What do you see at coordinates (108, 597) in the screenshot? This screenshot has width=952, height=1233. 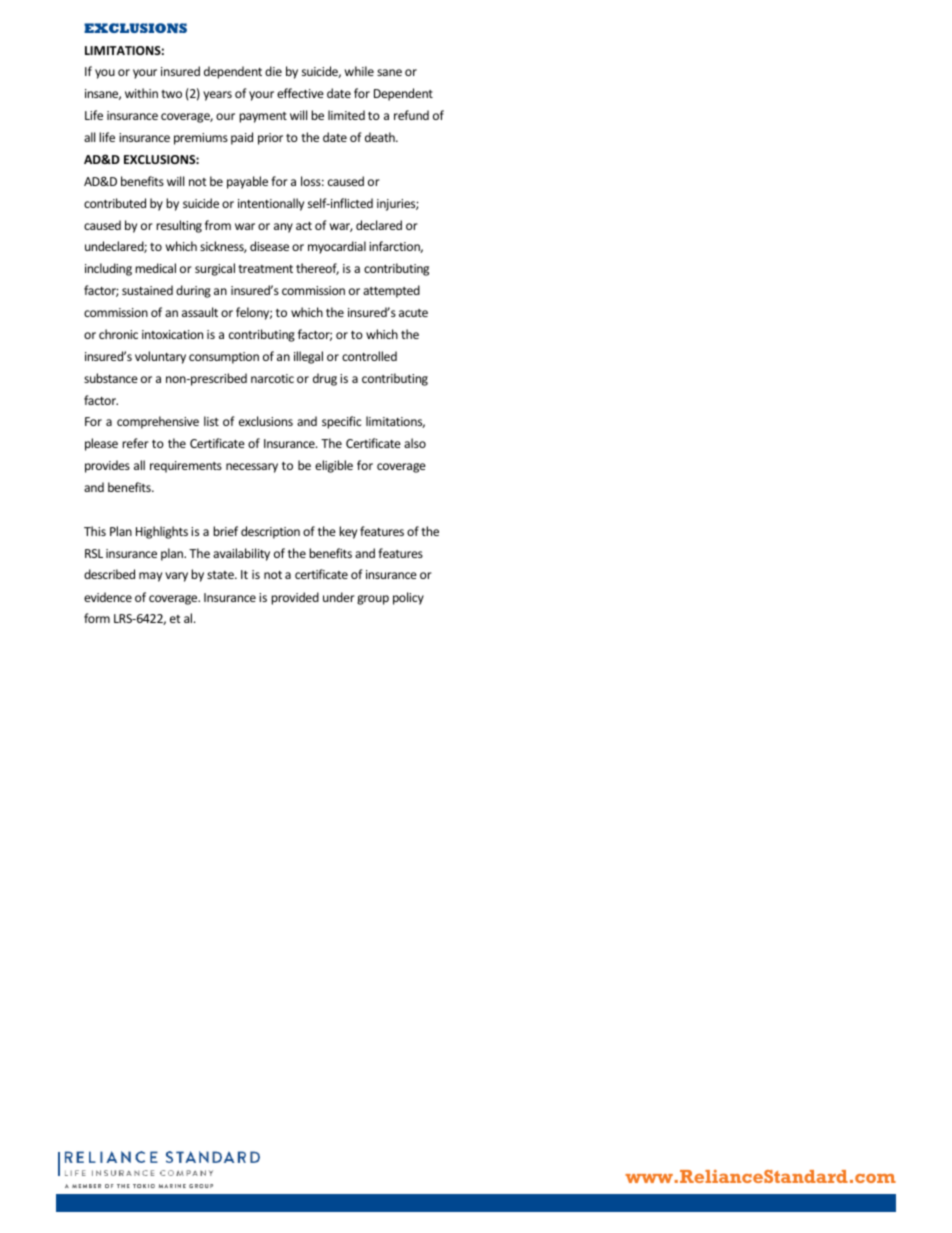 I see `evidence` at bounding box center [108, 597].
